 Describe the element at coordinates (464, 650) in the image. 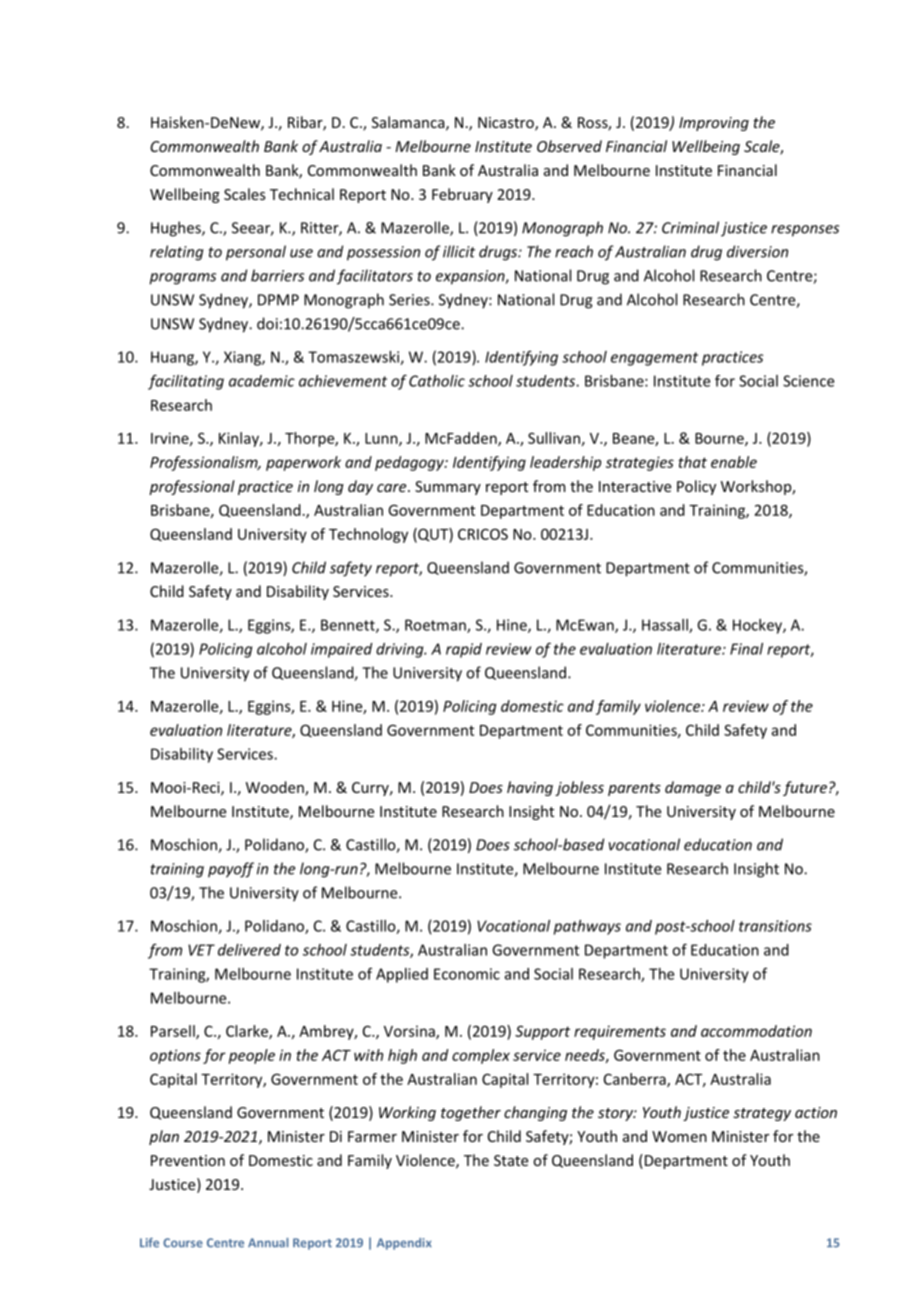

I see `rapid` at that location.
